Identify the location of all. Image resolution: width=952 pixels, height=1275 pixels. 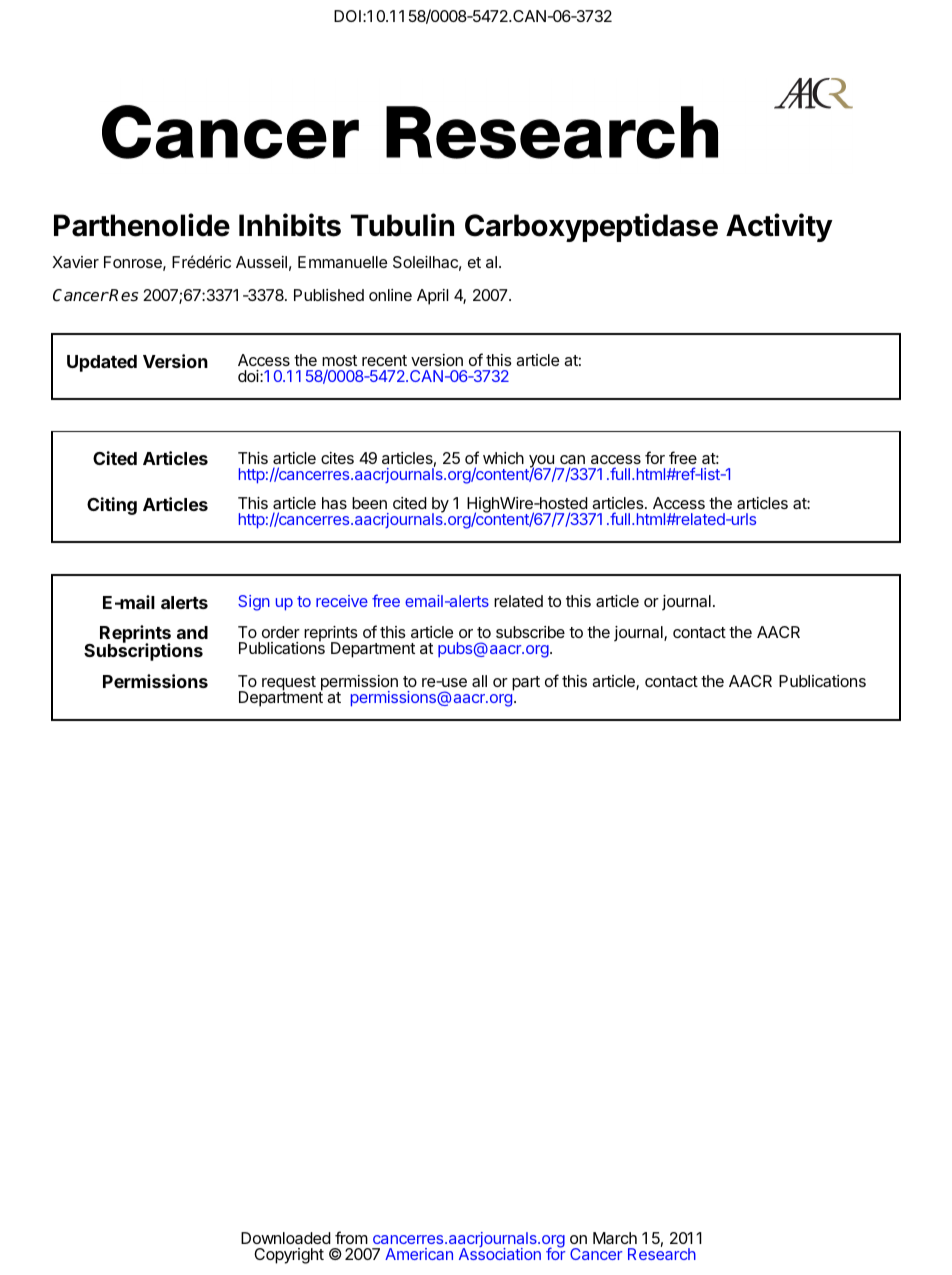
(479, 681).
